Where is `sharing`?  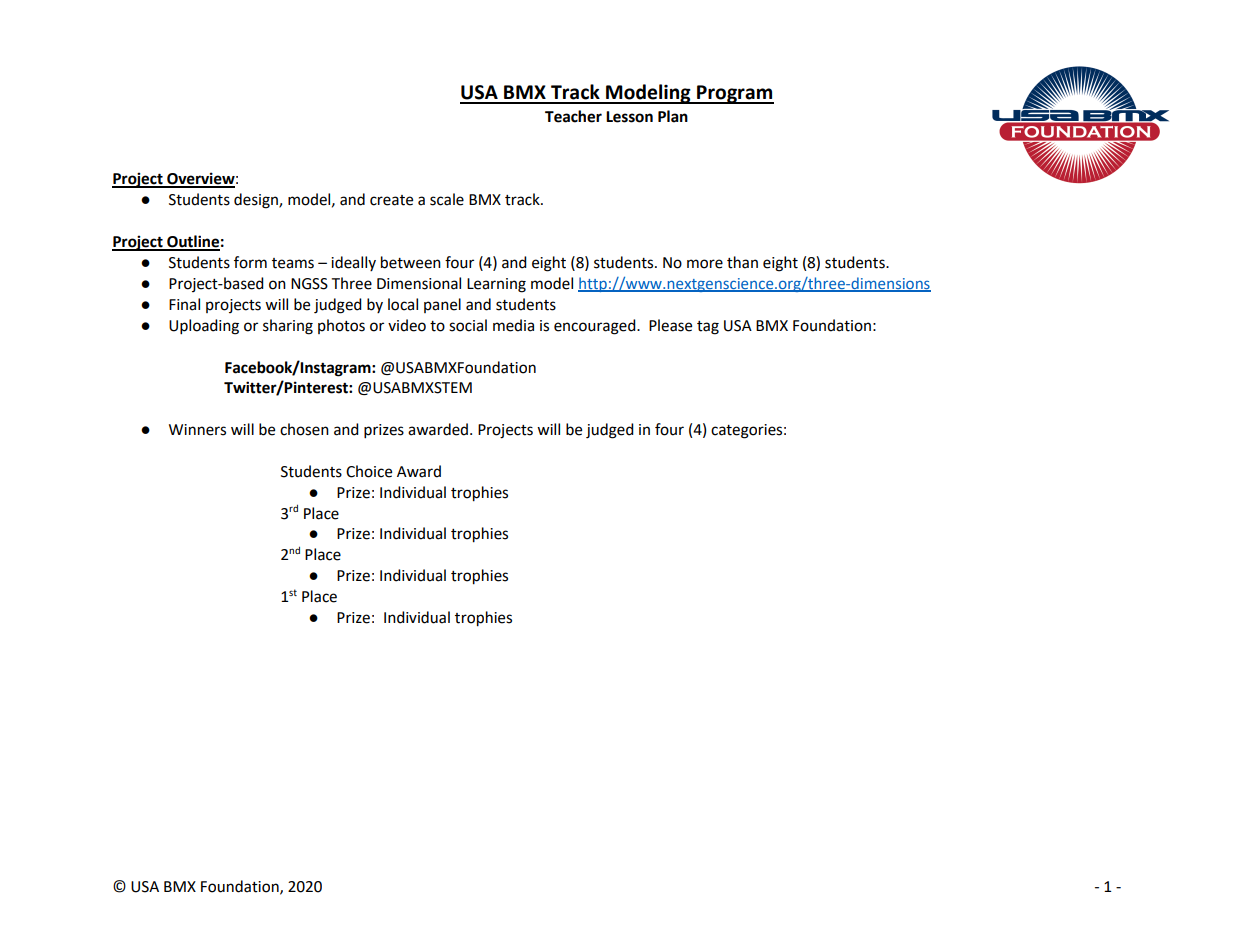 sharing is located at coordinates (288, 327).
